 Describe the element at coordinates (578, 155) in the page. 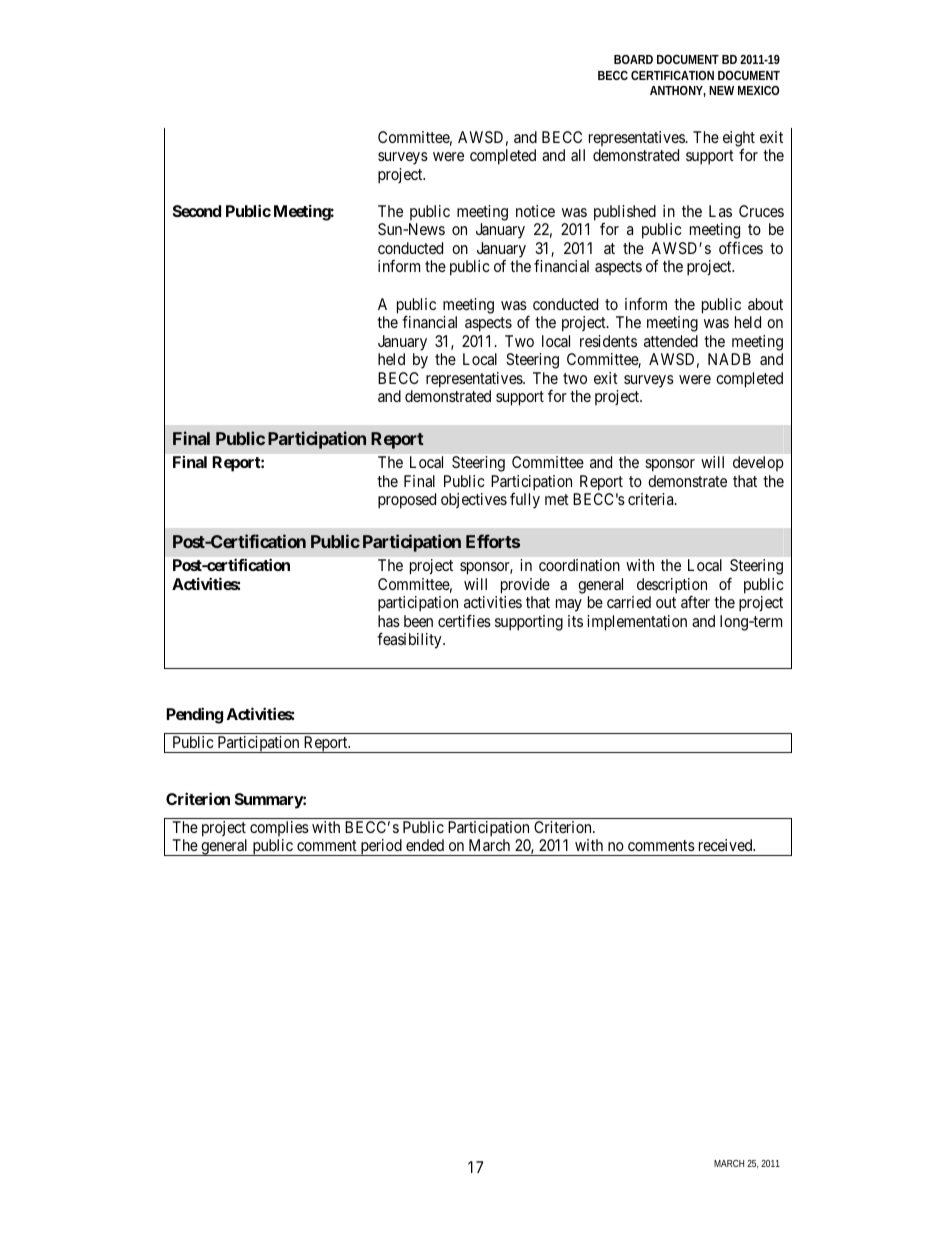

I see `all` at that location.
